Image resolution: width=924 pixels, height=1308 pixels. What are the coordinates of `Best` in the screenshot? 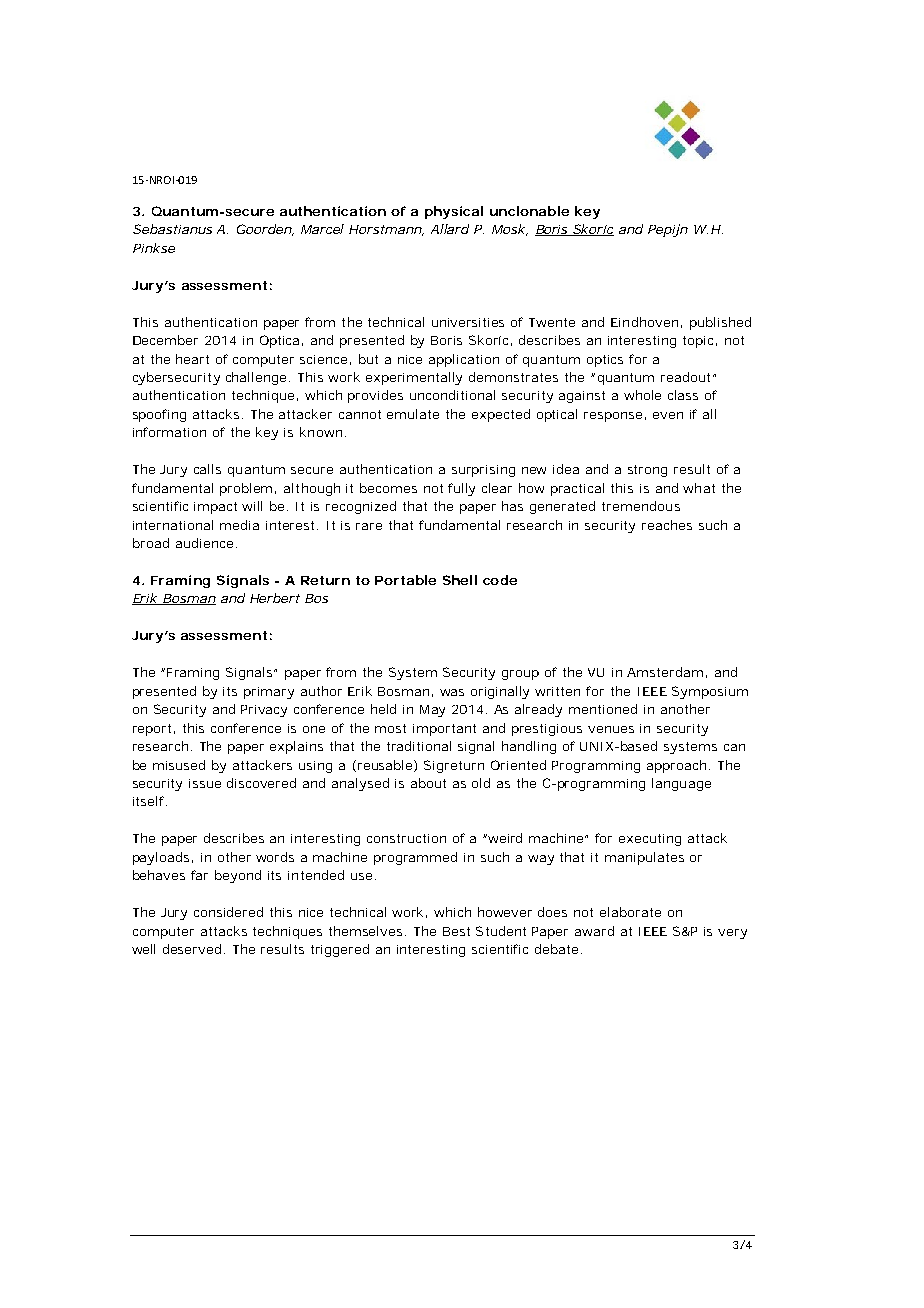 It's located at (456, 931).
